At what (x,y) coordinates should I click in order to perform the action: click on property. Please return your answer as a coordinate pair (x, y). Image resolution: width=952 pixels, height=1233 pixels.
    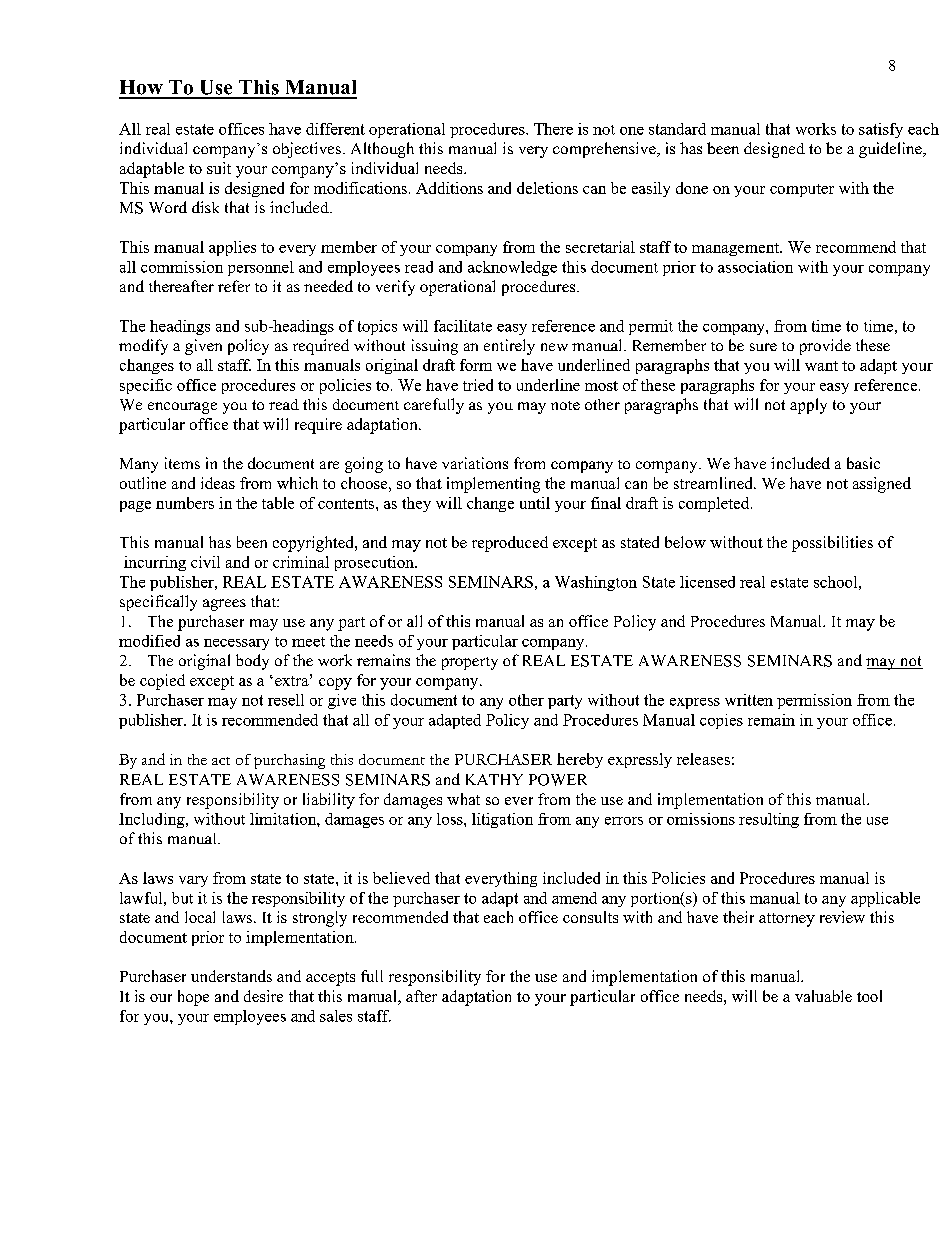
    Looking at the image, I should click on (470, 663).
